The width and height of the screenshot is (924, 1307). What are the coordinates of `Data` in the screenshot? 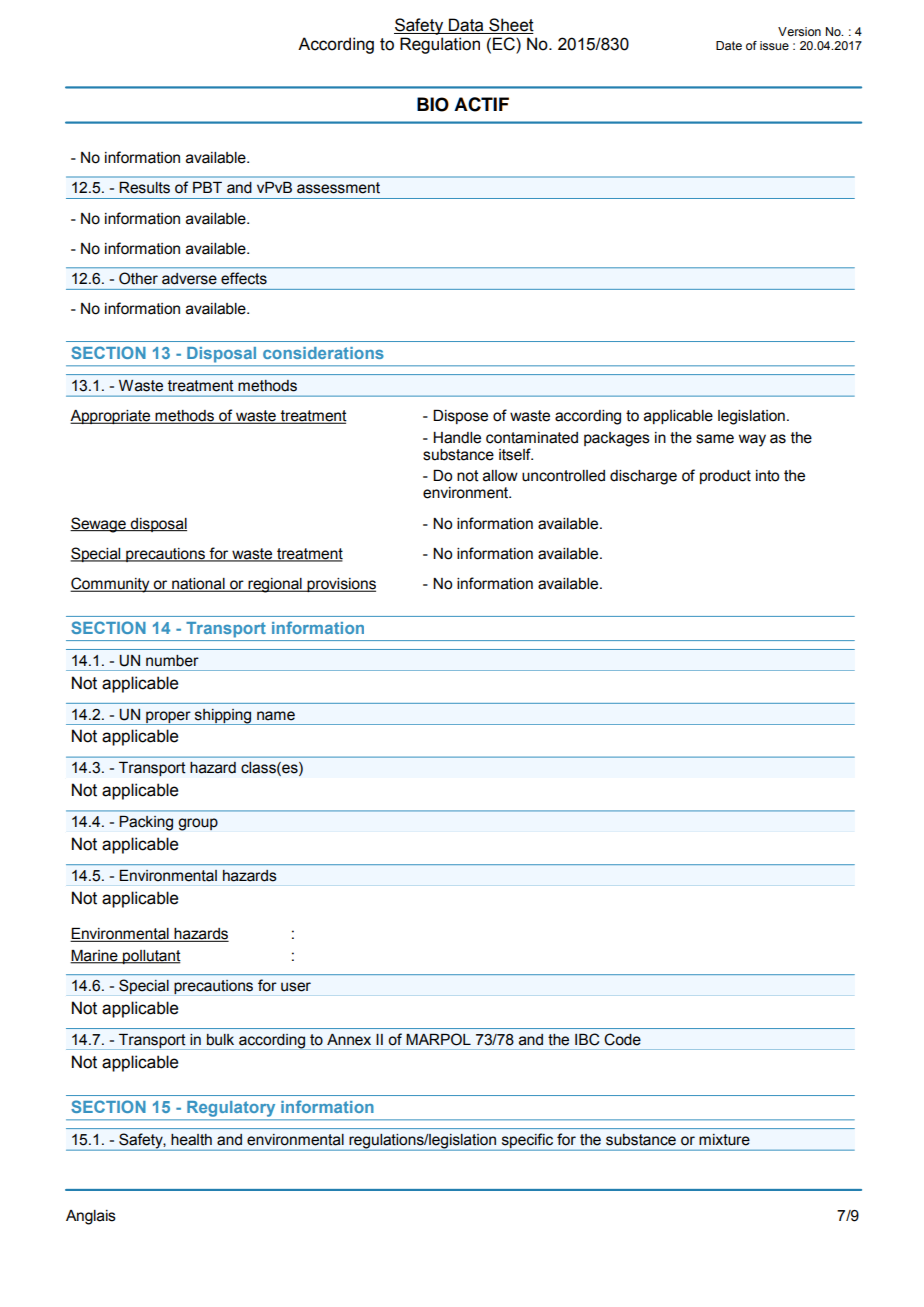 It's located at (466, 26).
